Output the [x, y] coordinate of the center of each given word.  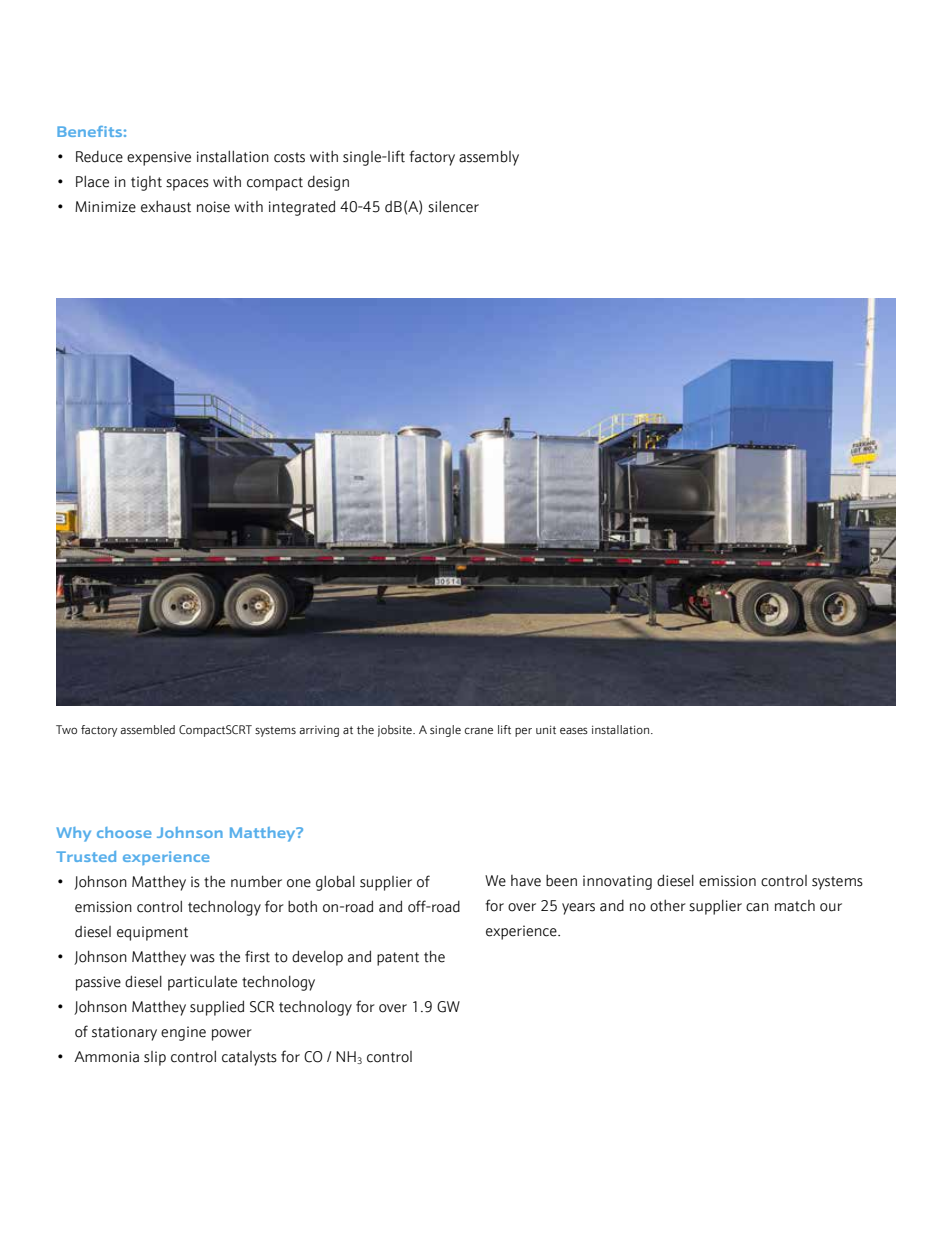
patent [398, 959]
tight [146, 183]
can [757, 907]
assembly [489, 158]
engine [183, 1033]
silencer [453, 206]
